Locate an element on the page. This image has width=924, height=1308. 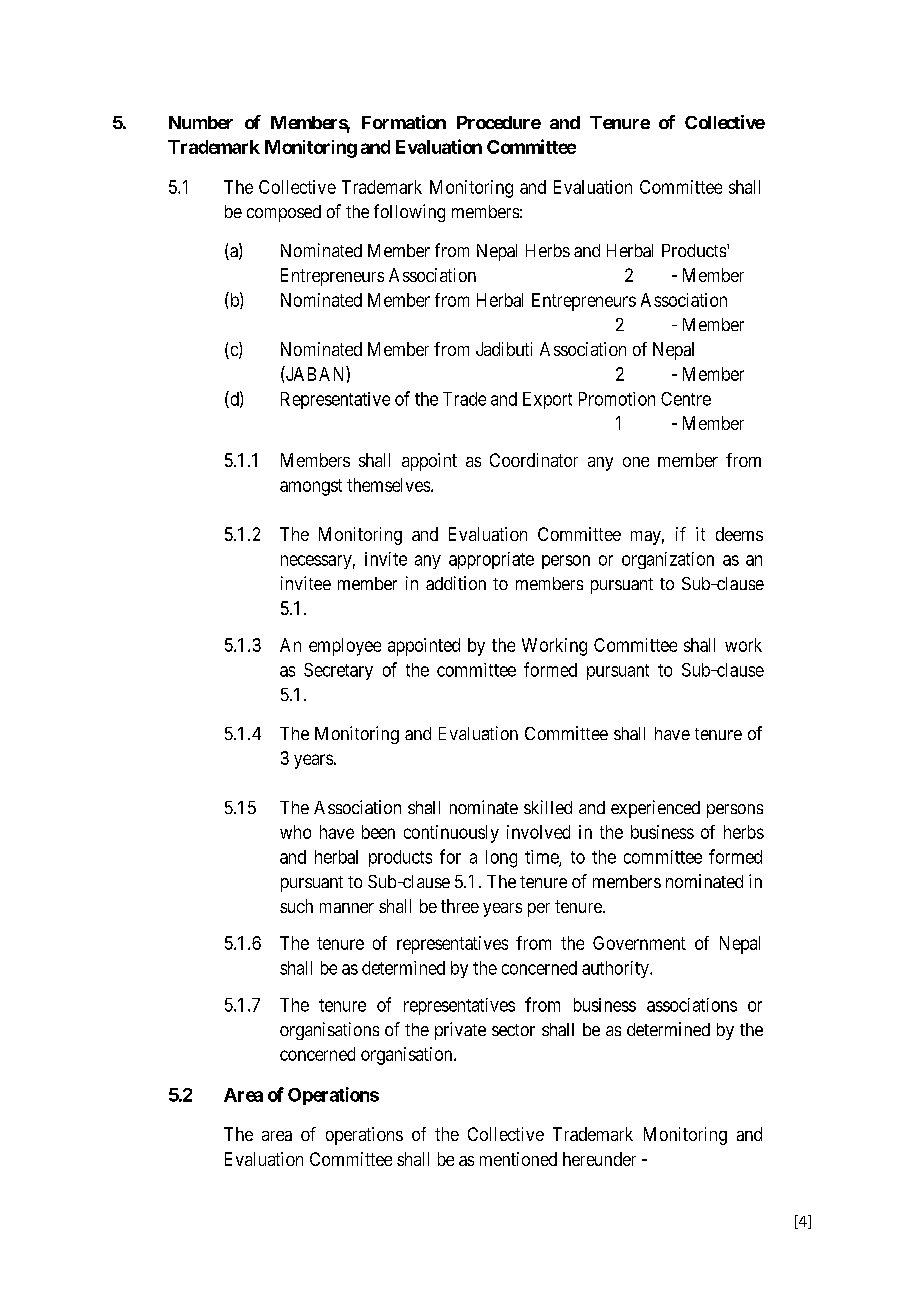
employee is located at coordinates (345, 647).
